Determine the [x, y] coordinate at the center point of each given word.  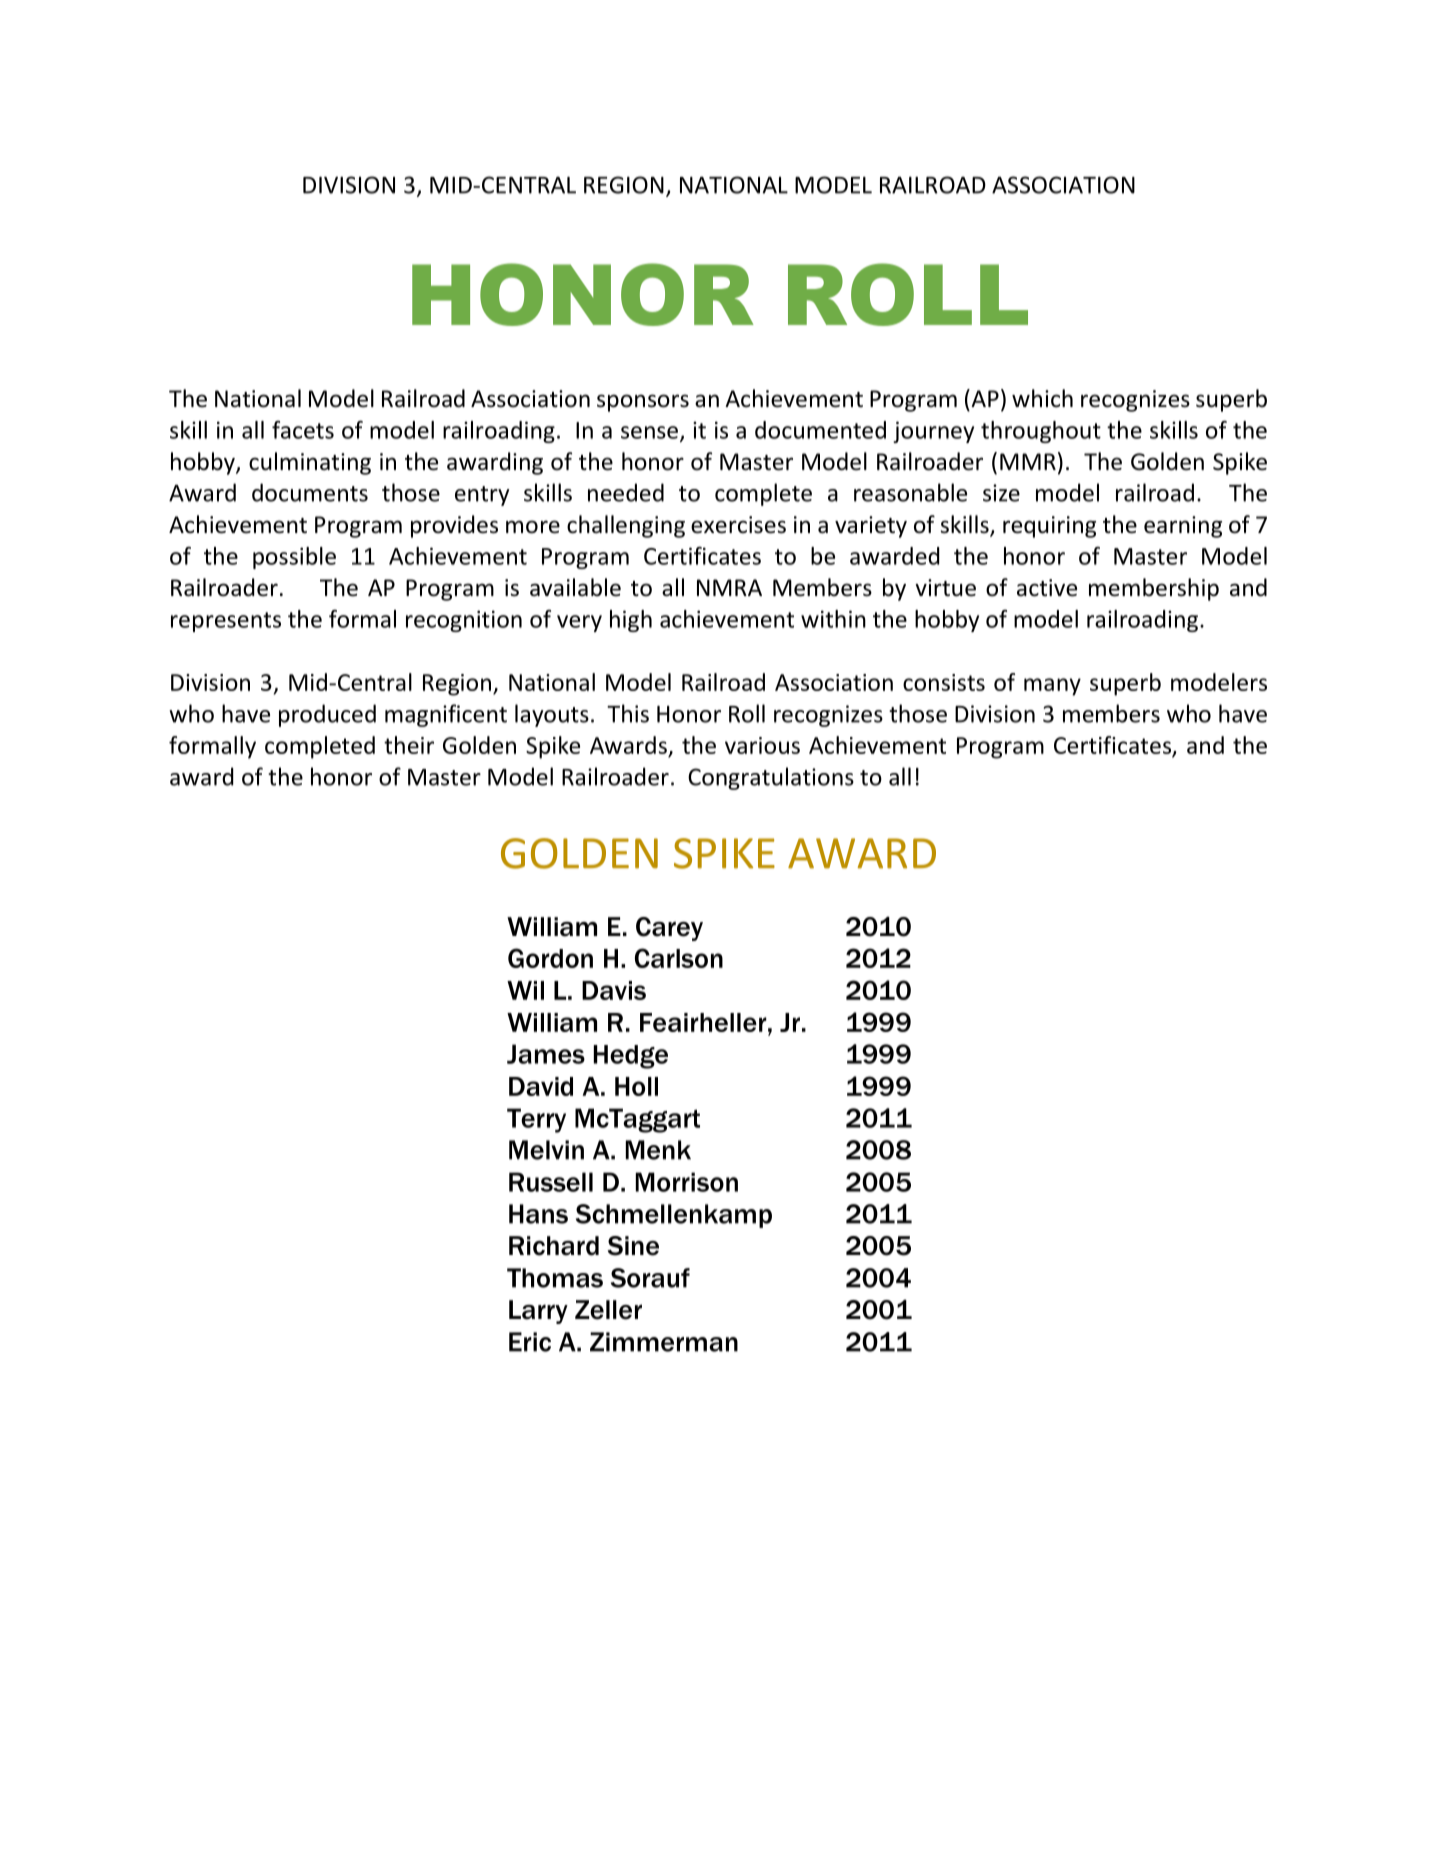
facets [303, 430]
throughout [1041, 432]
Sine [633, 1246]
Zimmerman [664, 1342]
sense [651, 433]
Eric [530, 1342]
